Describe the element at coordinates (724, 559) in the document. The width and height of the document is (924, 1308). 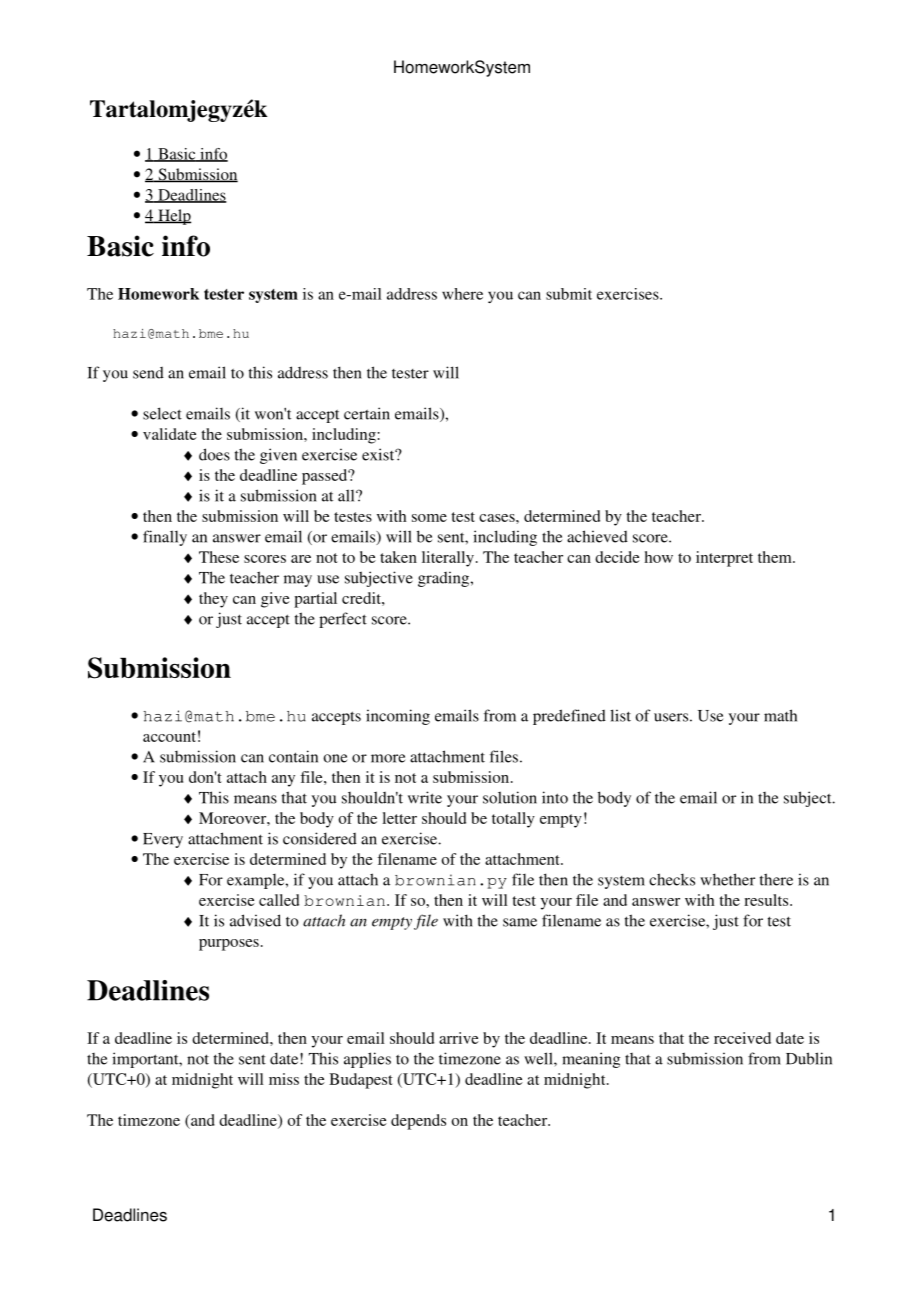
I see `interpret` at that location.
